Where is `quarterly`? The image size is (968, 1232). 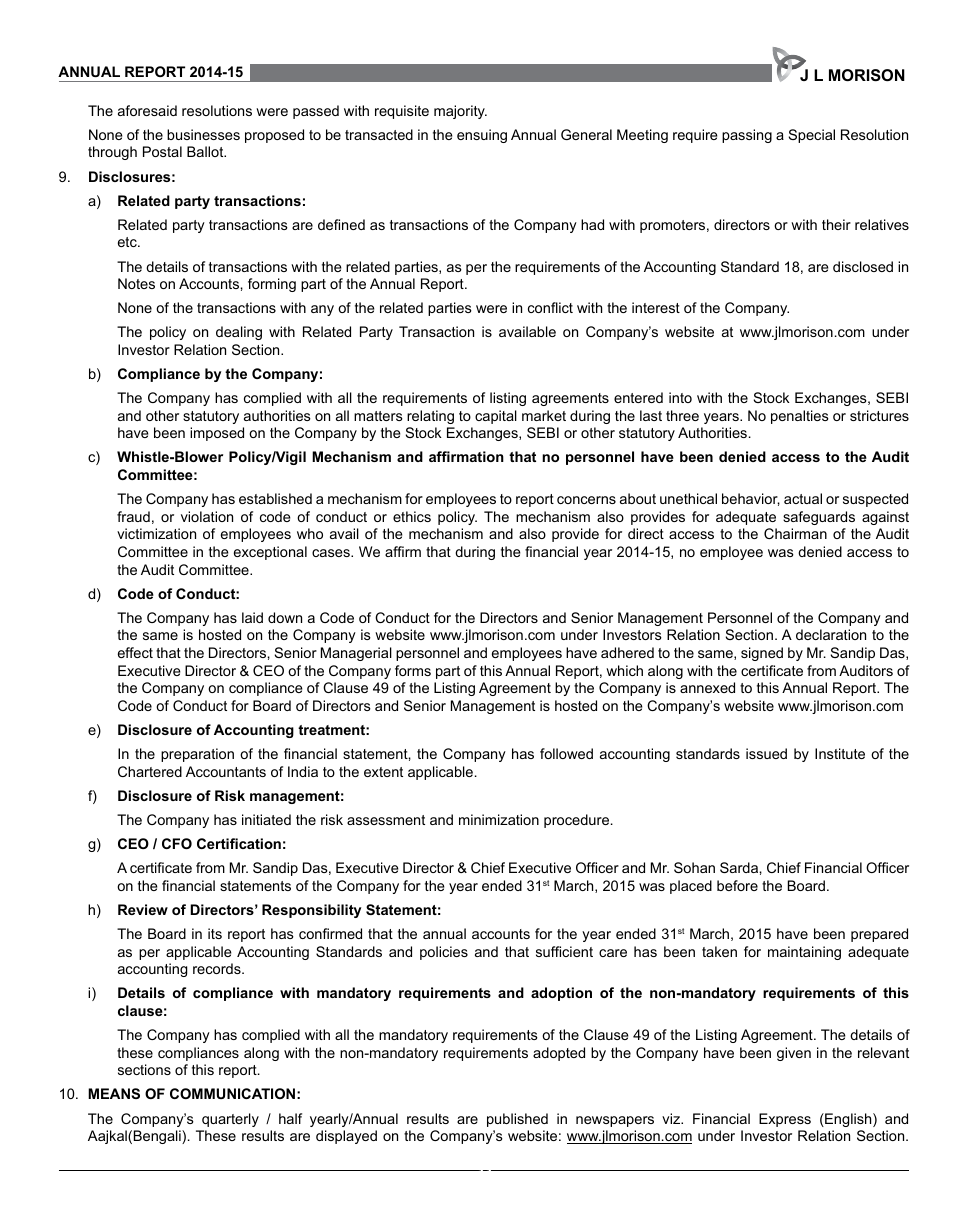 quarterly is located at coordinates (230, 1120).
